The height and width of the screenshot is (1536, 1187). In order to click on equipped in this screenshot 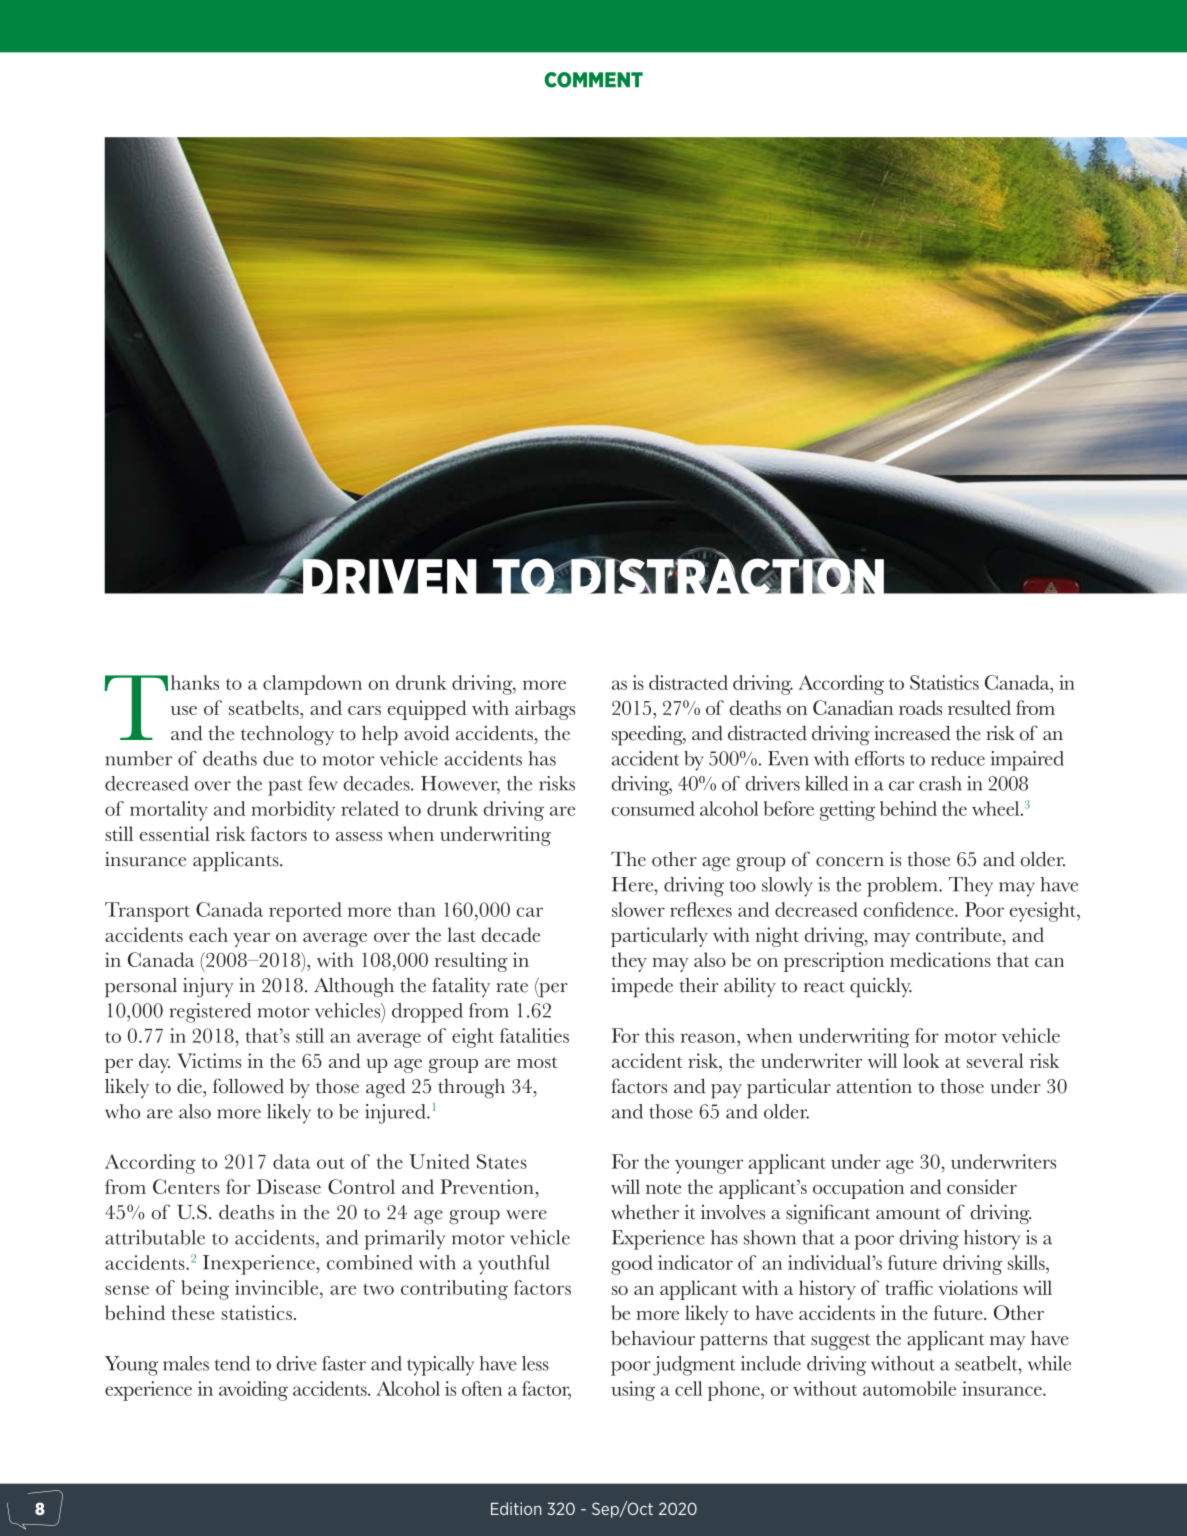, I will do `click(427, 710)`.
